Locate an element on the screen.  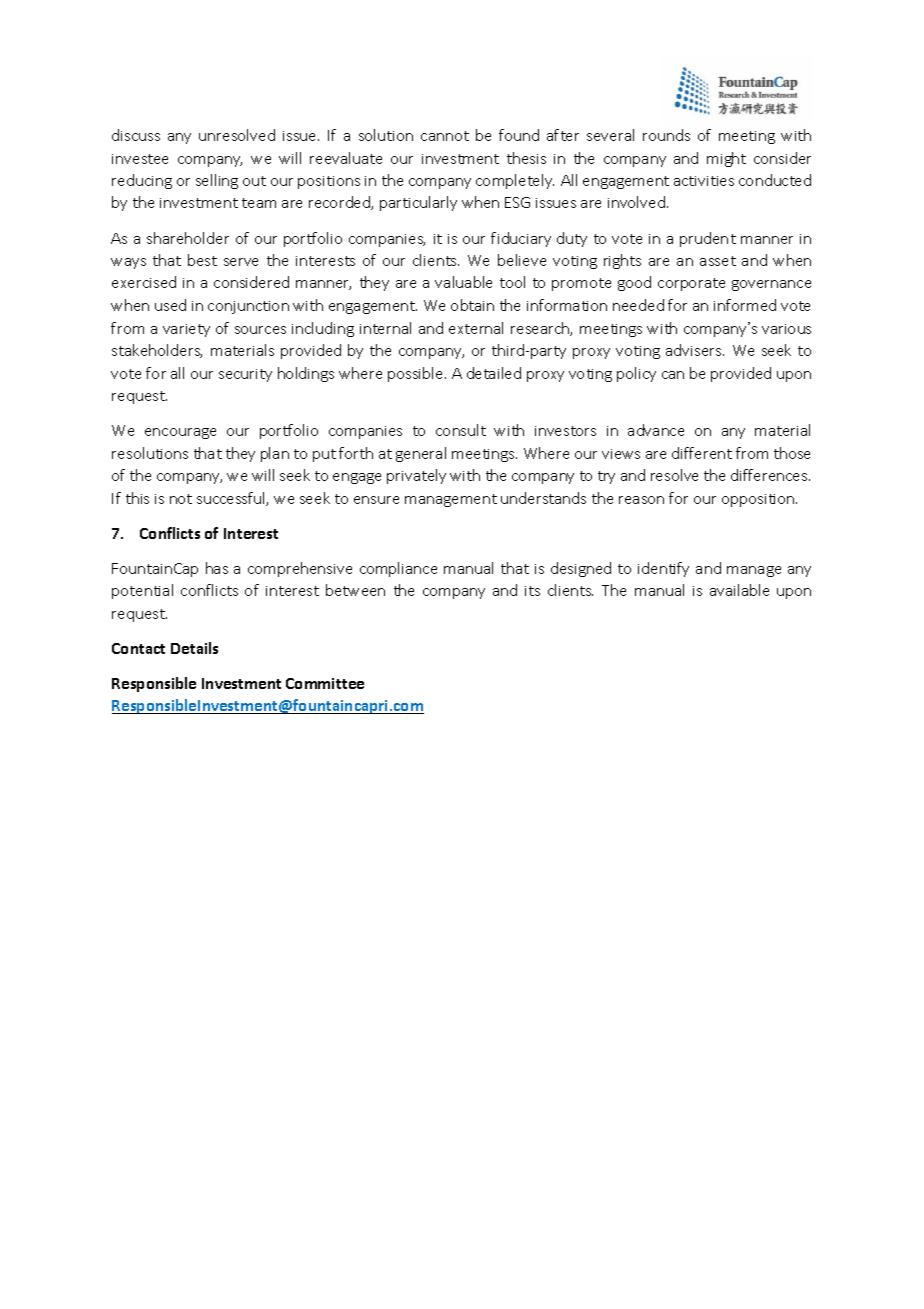
cannot is located at coordinates (445, 136).
